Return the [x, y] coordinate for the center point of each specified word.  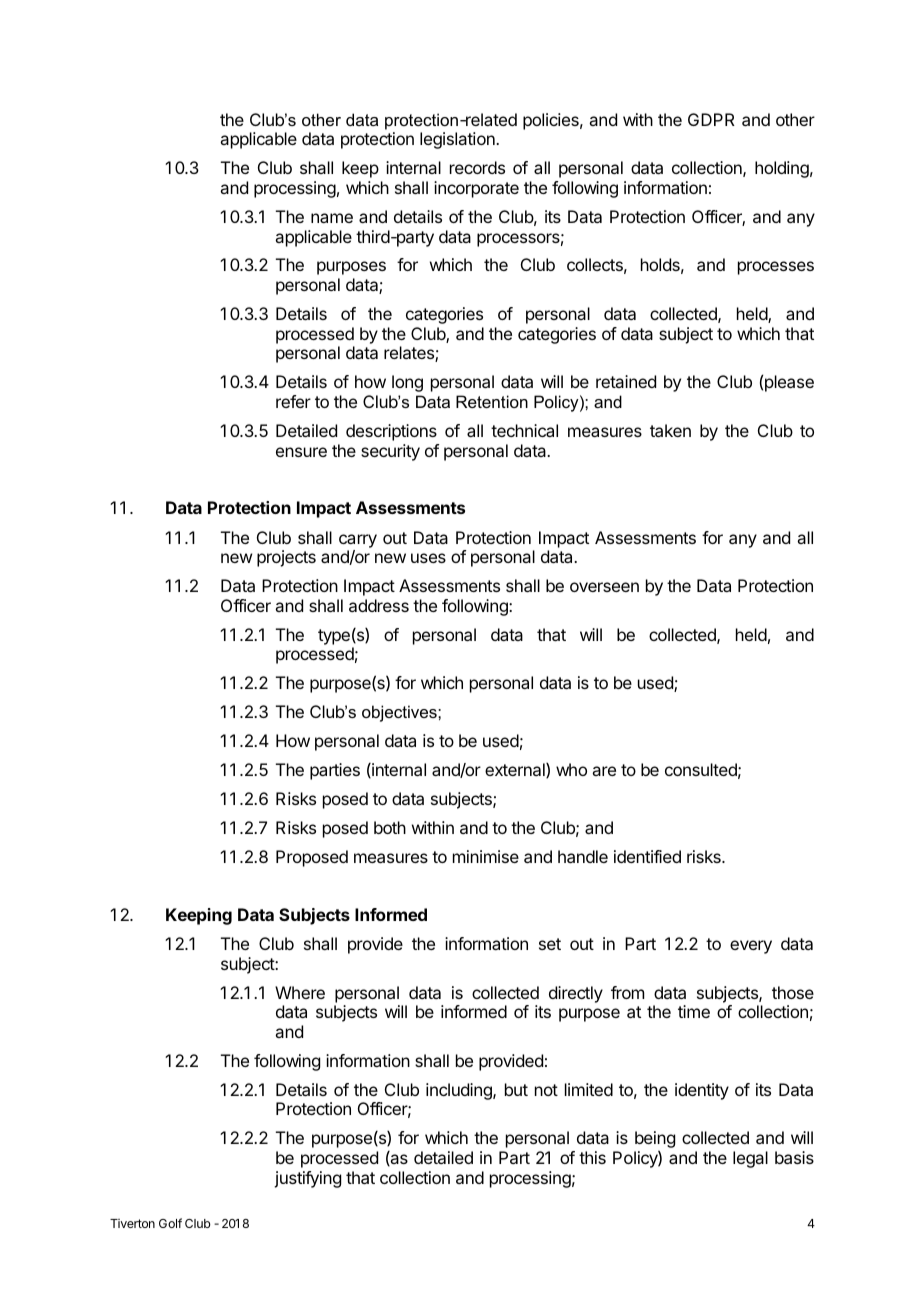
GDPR [711, 119]
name [332, 218]
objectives [400, 713]
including [460, 1091]
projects [286, 558]
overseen [604, 587]
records [477, 167]
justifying [307, 1179]
